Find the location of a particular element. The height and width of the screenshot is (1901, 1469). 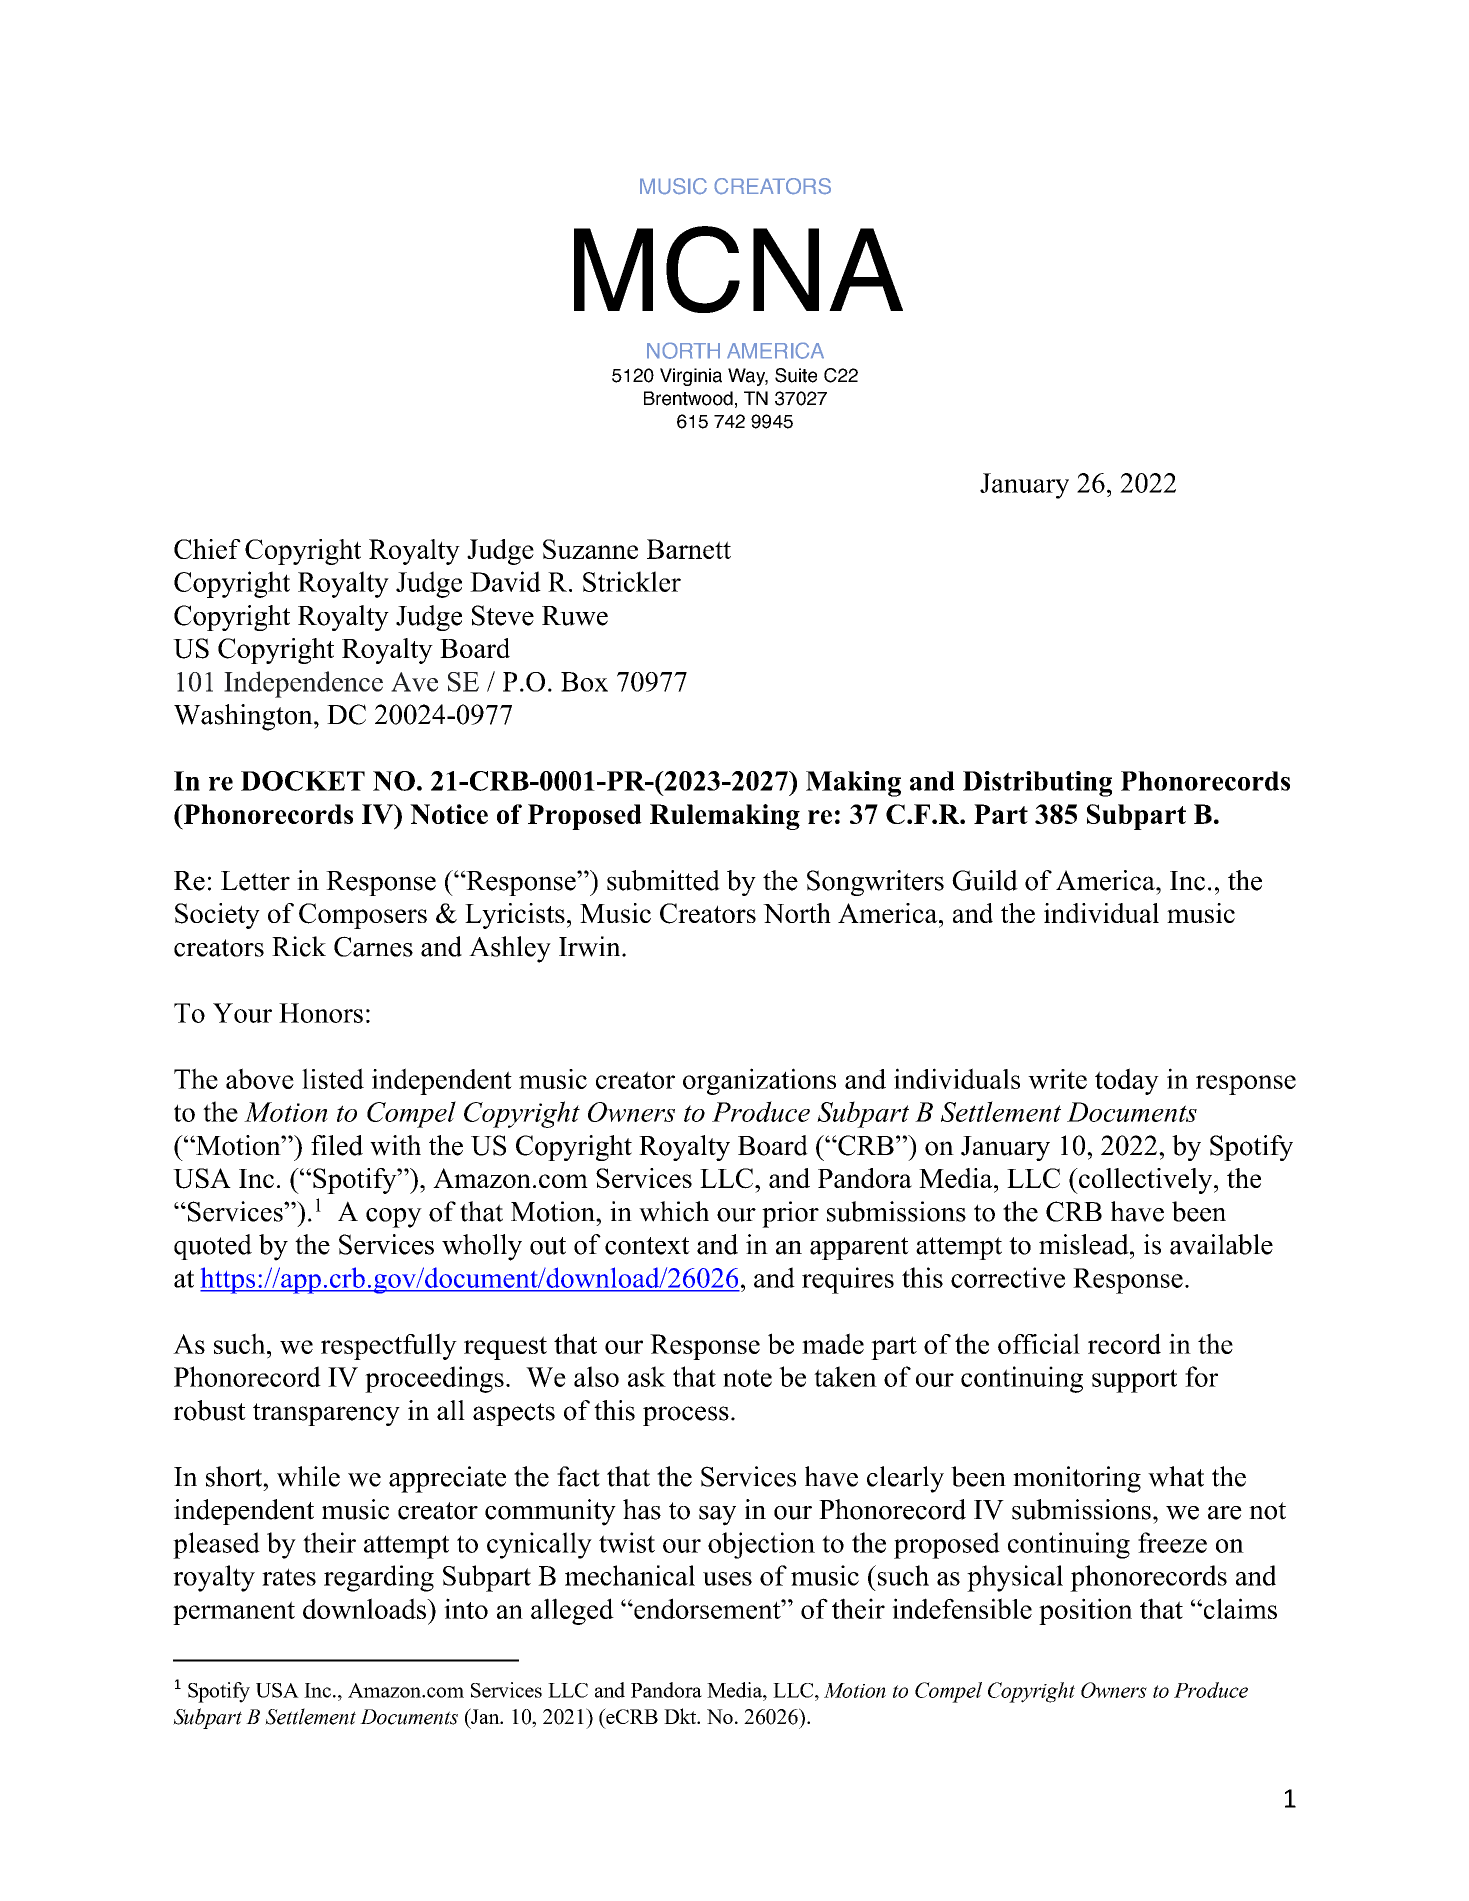

Brentwood is located at coordinates (688, 398).
